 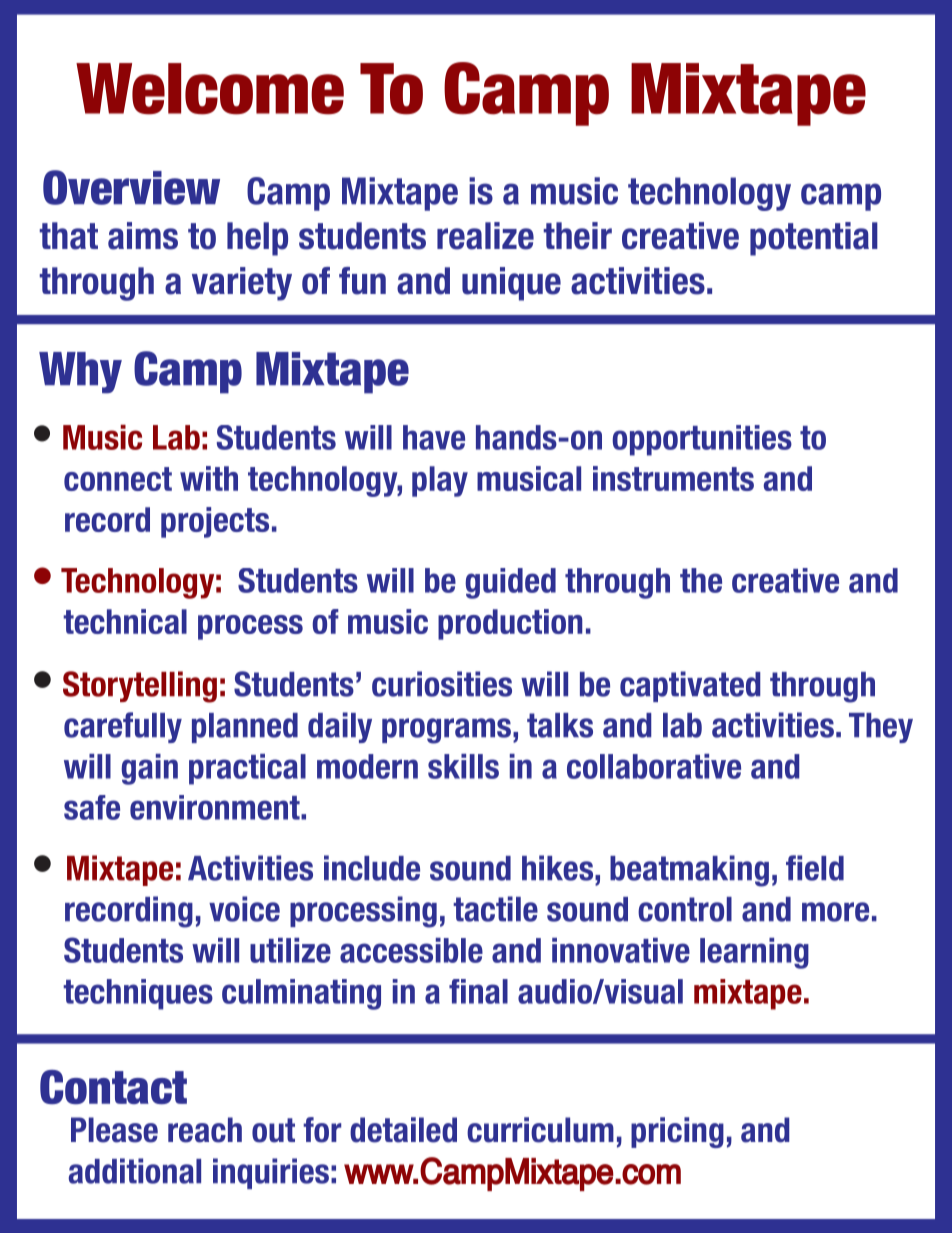 I want to click on reach, so click(x=205, y=1130).
